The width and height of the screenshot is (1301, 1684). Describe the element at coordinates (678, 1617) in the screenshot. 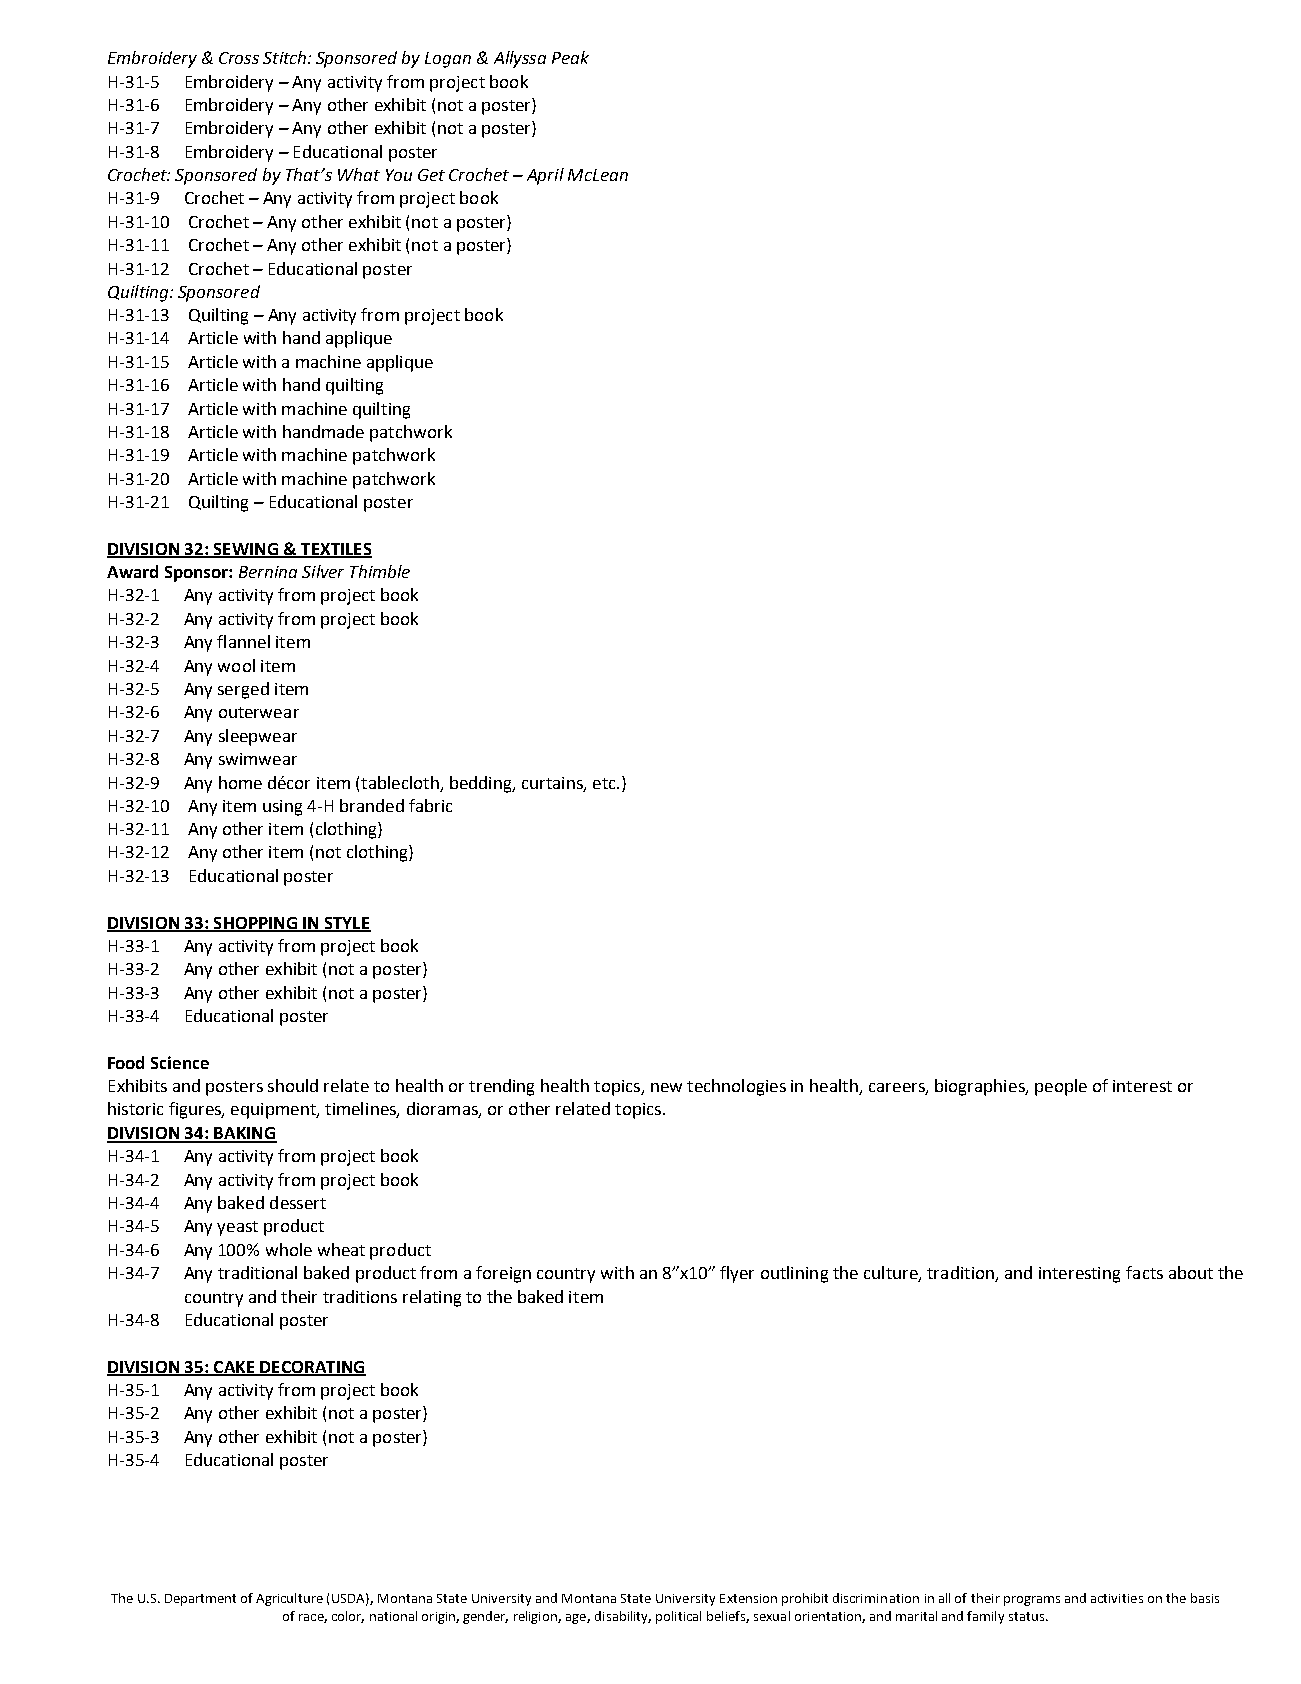

I see `political` at that location.
